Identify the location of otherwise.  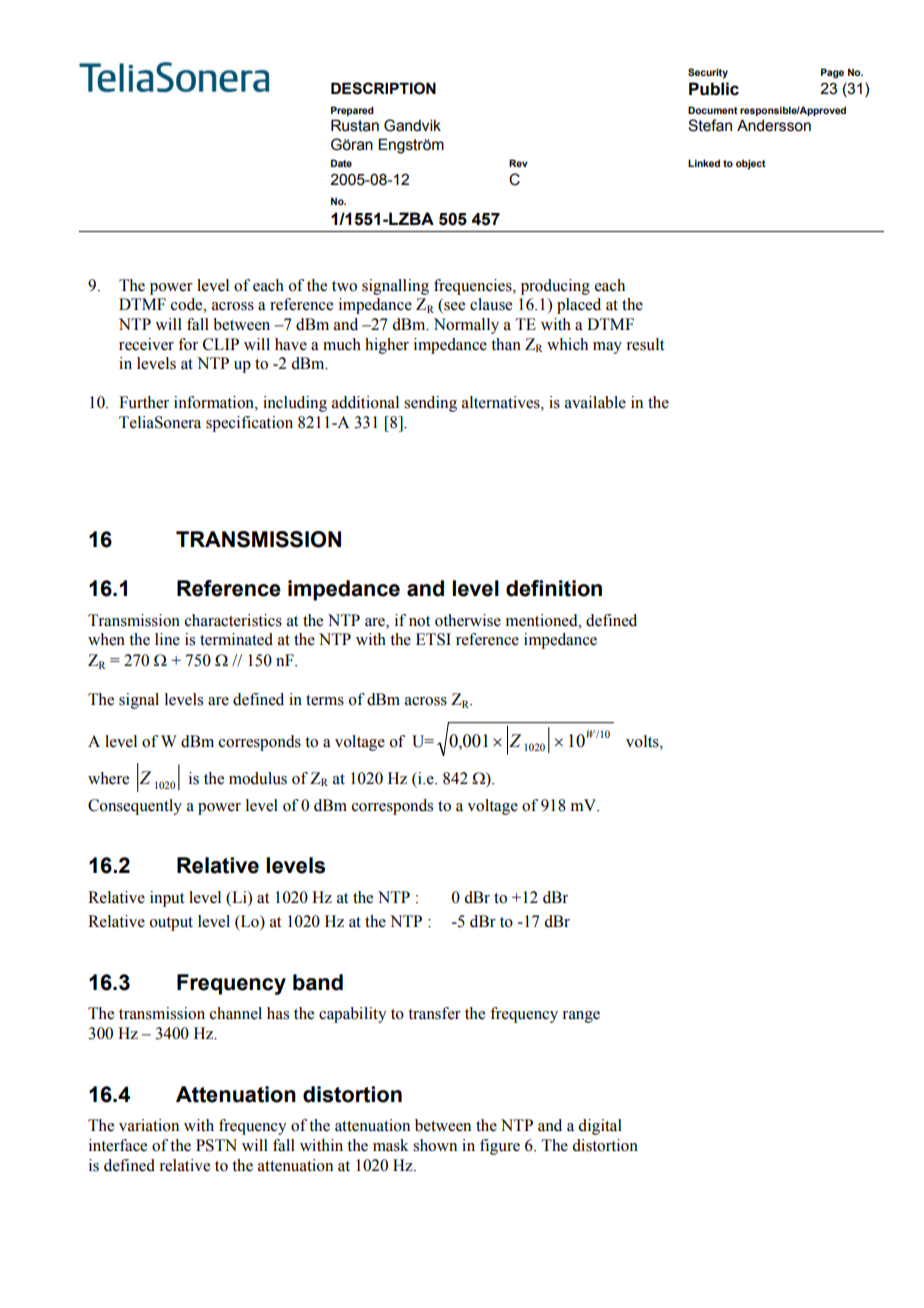
(468, 620).
